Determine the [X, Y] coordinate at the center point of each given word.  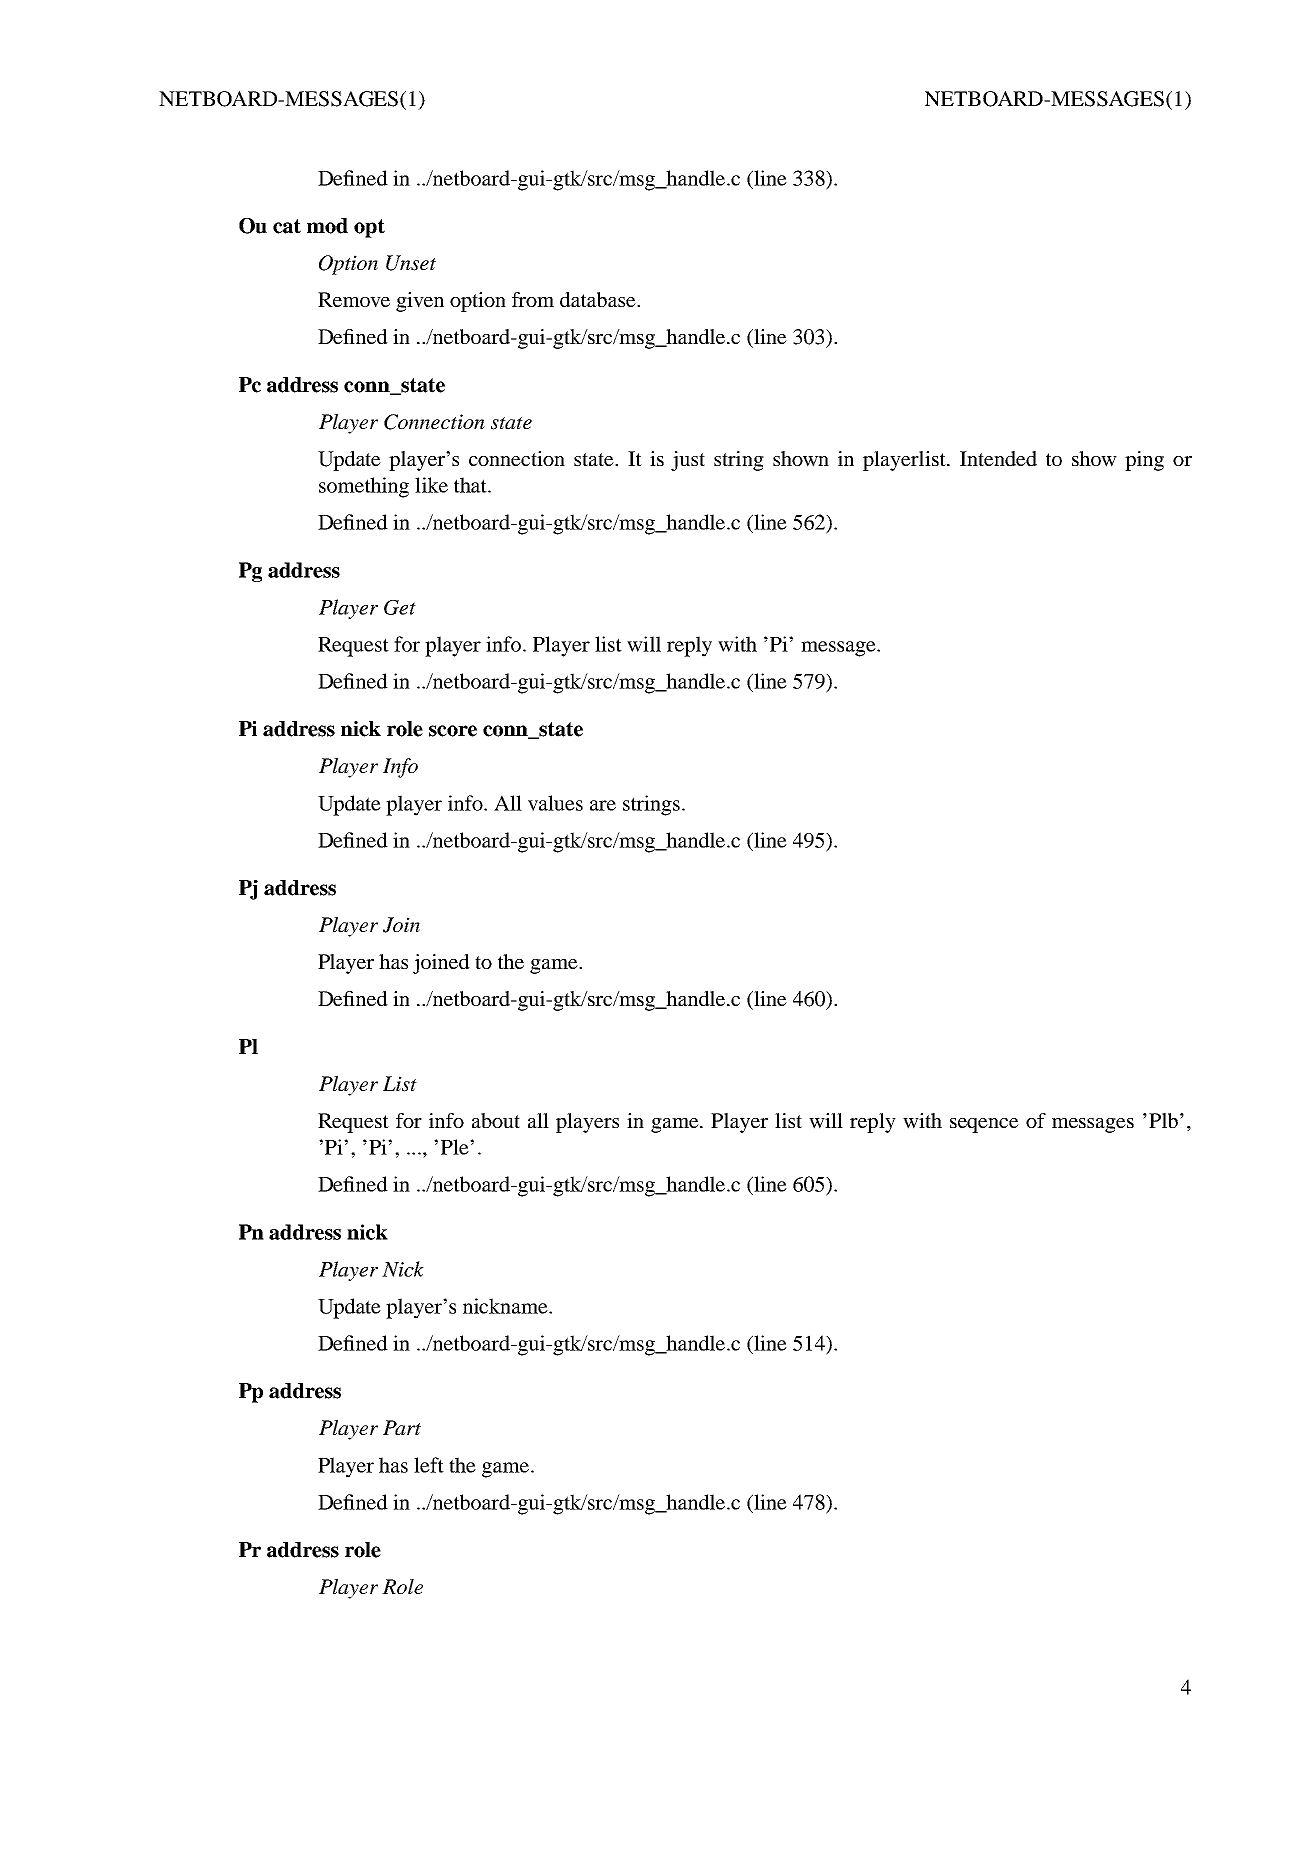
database [599, 299]
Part [402, 1427]
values [555, 803]
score [453, 731]
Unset [411, 263]
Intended [998, 458]
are [603, 805]
